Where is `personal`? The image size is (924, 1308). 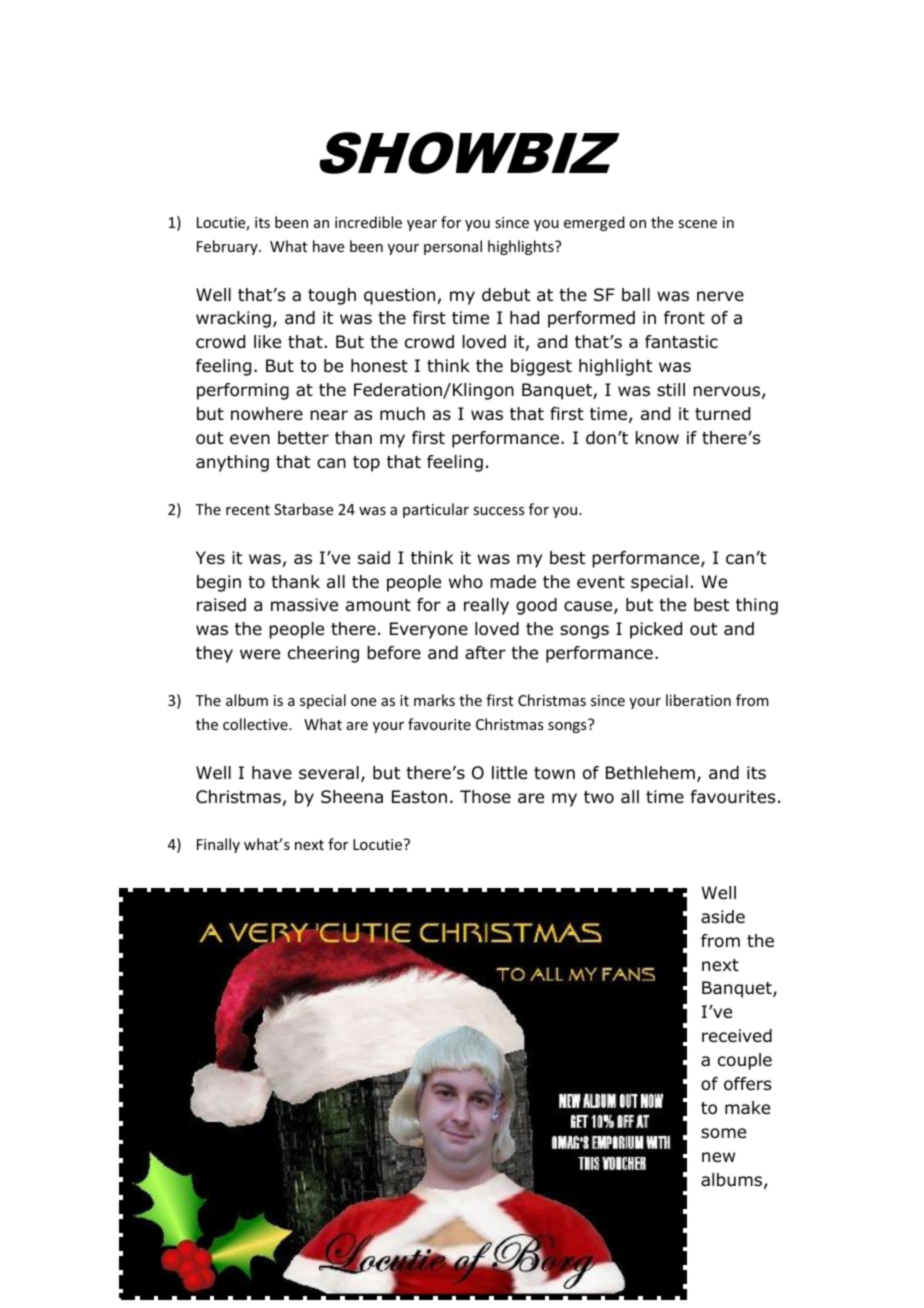 personal is located at coordinates (453, 247).
